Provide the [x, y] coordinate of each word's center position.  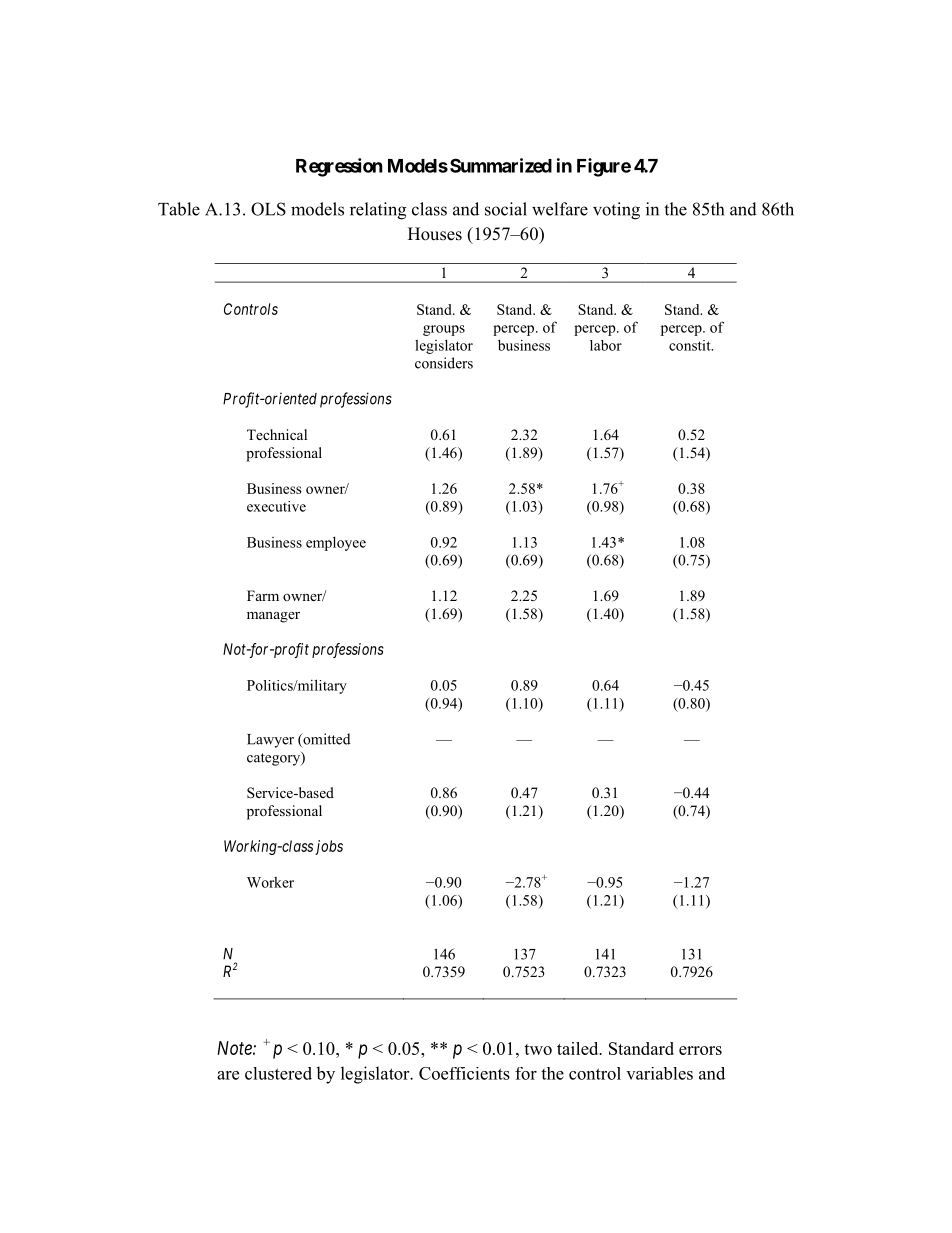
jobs [329, 847]
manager [273, 617]
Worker [270, 882]
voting [616, 211]
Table [179, 209]
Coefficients [464, 1073]
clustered [278, 1073]
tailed [579, 1048]
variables [659, 1073]
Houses [435, 234]
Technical [277, 434]
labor [606, 345]
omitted [325, 740]
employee [336, 543]
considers [444, 363]
